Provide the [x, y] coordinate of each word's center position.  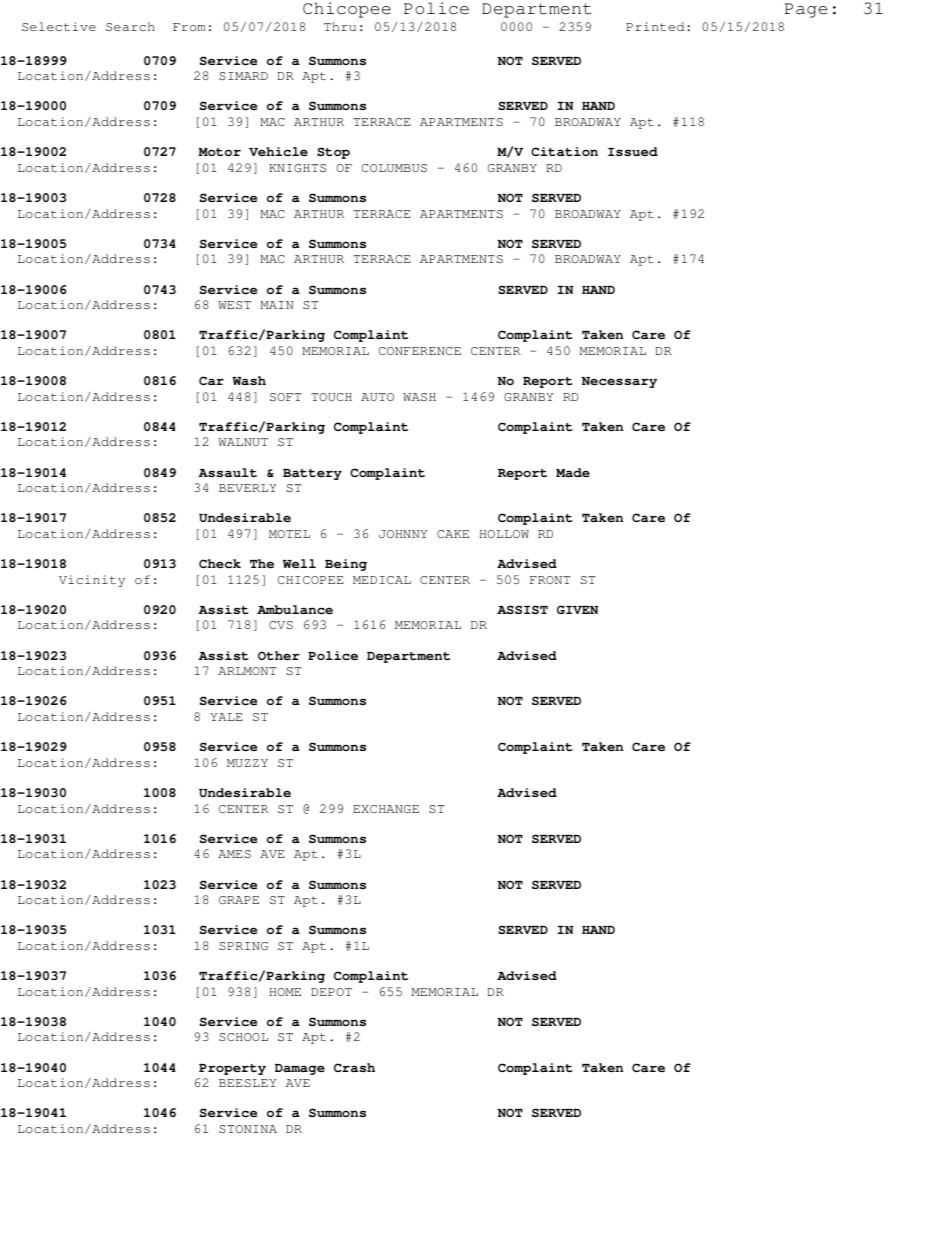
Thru [340, 26]
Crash [354, 1067]
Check [220, 563]
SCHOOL [243, 1037]
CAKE [453, 534]
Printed [655, 26]
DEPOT [331, 992]
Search [130, 26]
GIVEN [577, 609]
